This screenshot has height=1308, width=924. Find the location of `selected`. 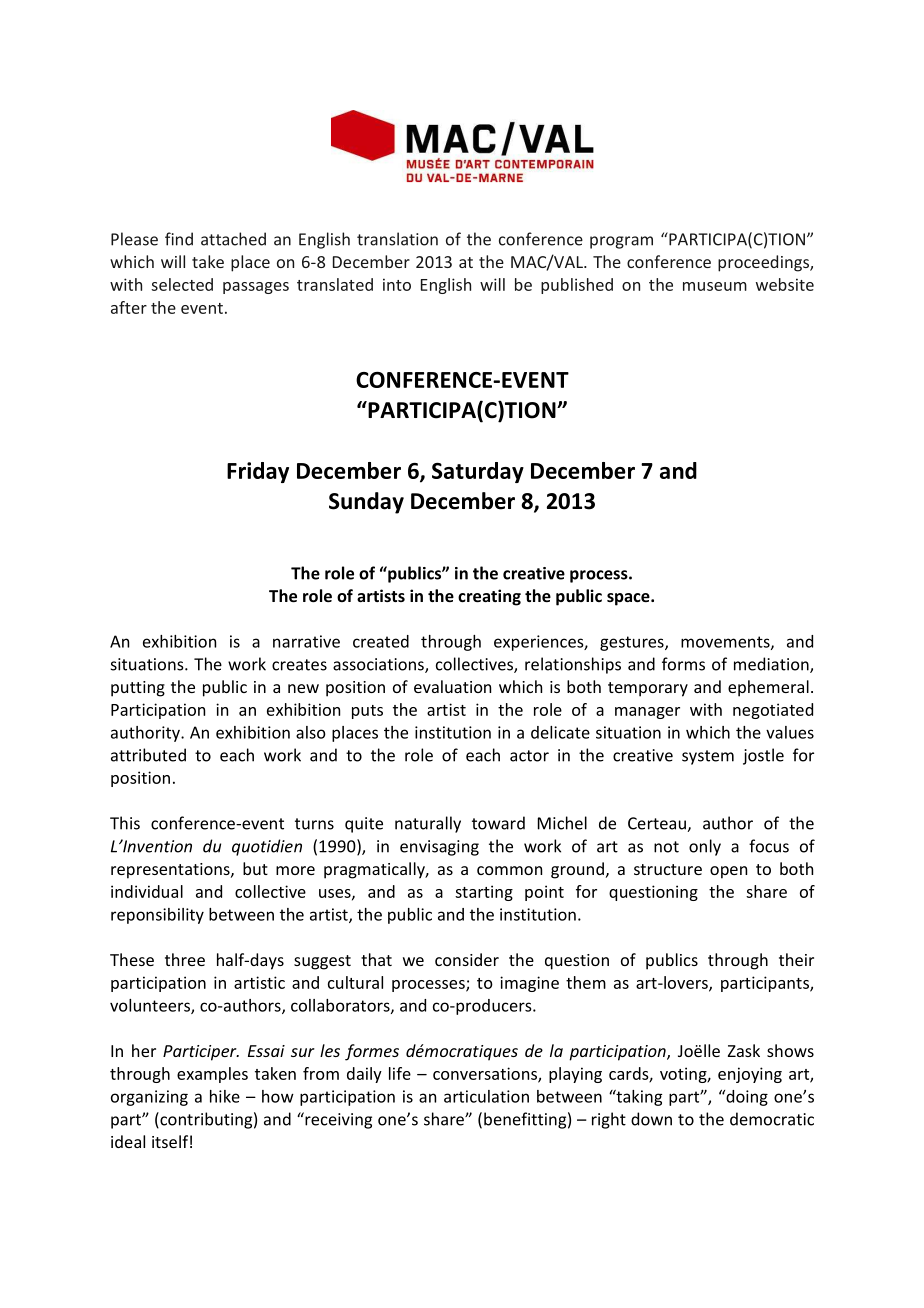

selected is located at coordinates (182, 284).
